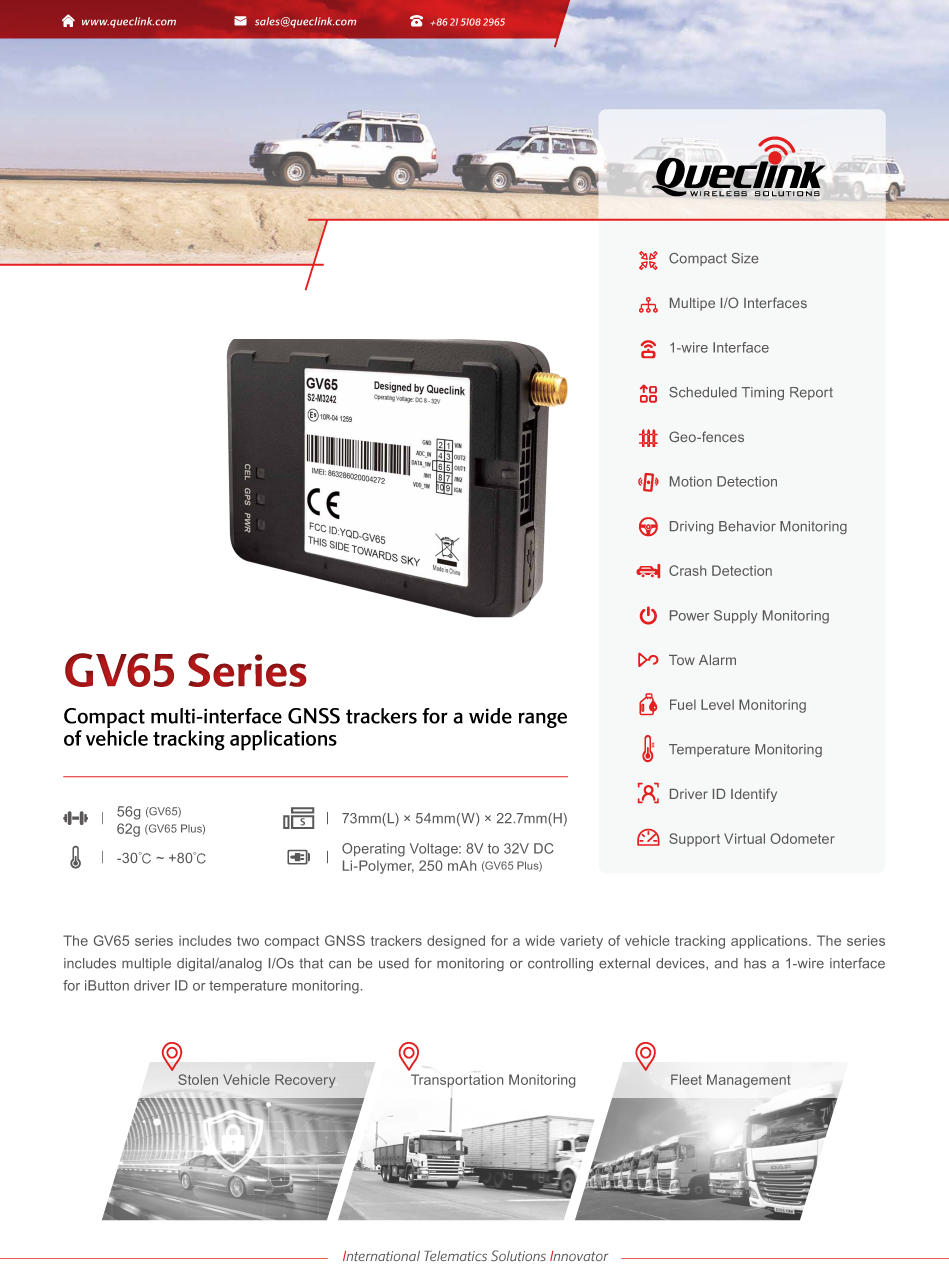  What do you see at coordinates (703, 392) in the document?
I see `Scheduled` at bounding box center [703, 392].
